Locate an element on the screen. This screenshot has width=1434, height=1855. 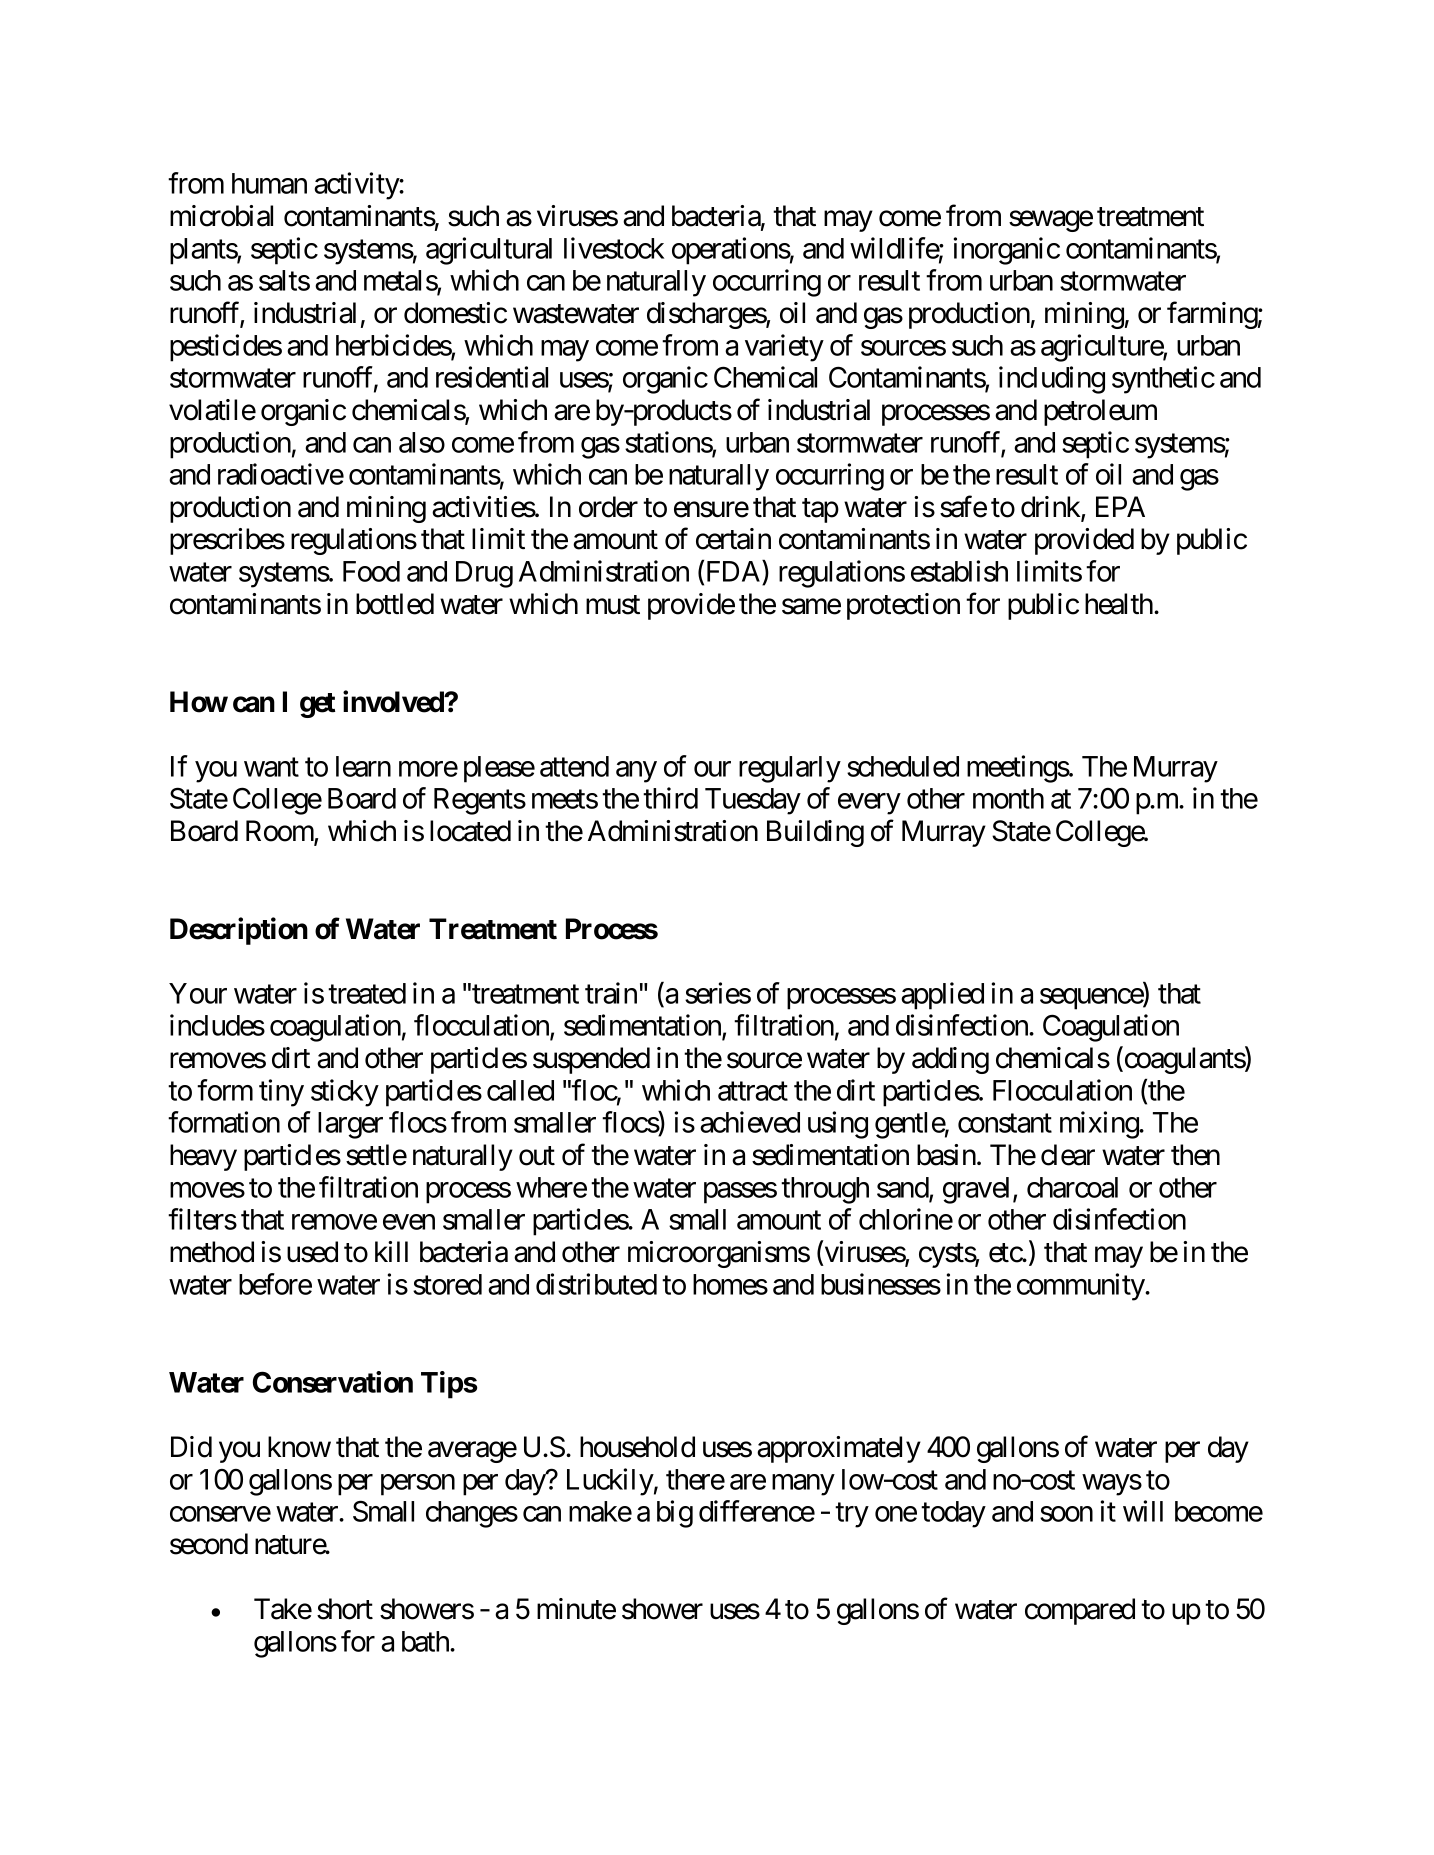
activity is located at coordinates (357, 186).
